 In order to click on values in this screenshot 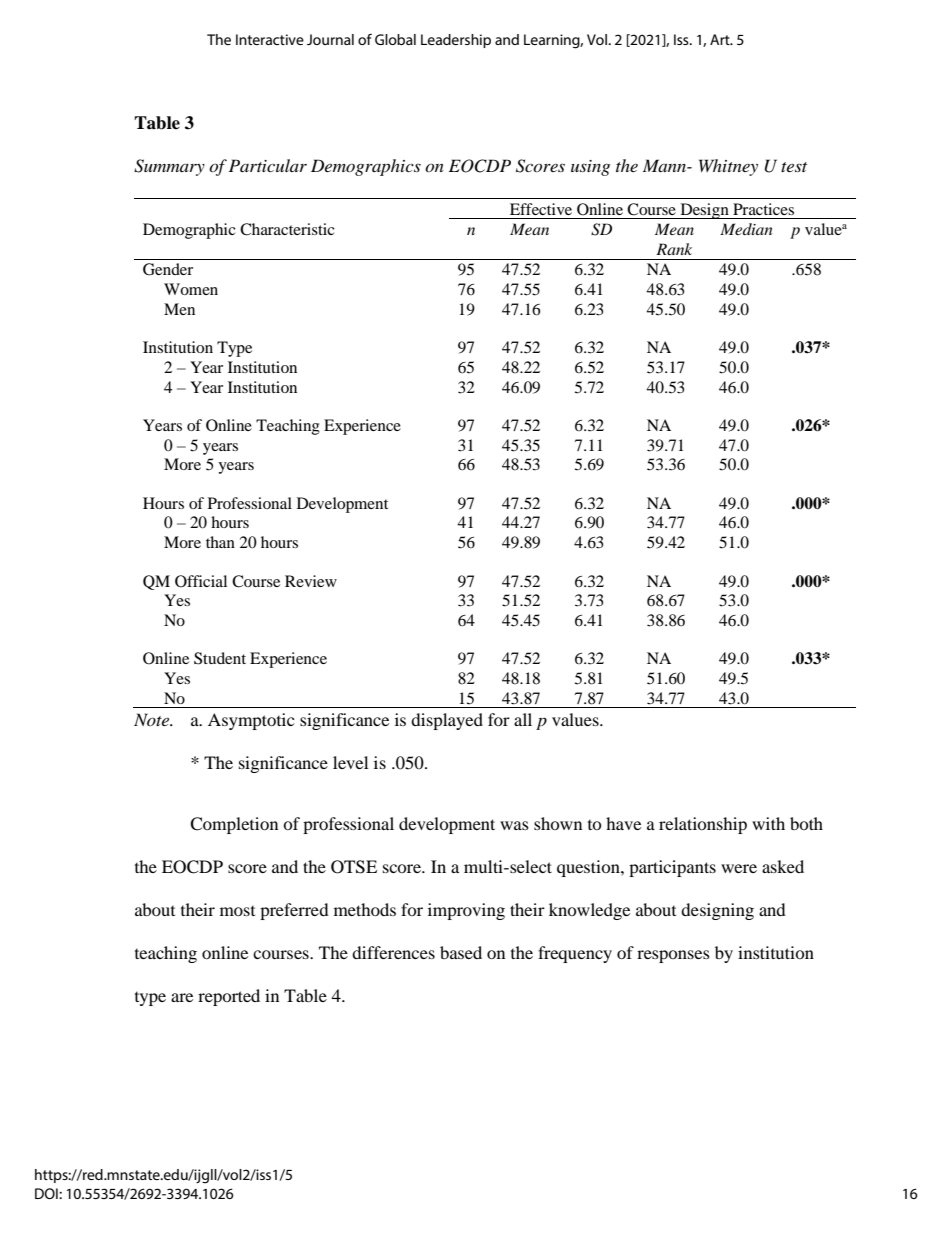, I will do `click(576, 719)`.
